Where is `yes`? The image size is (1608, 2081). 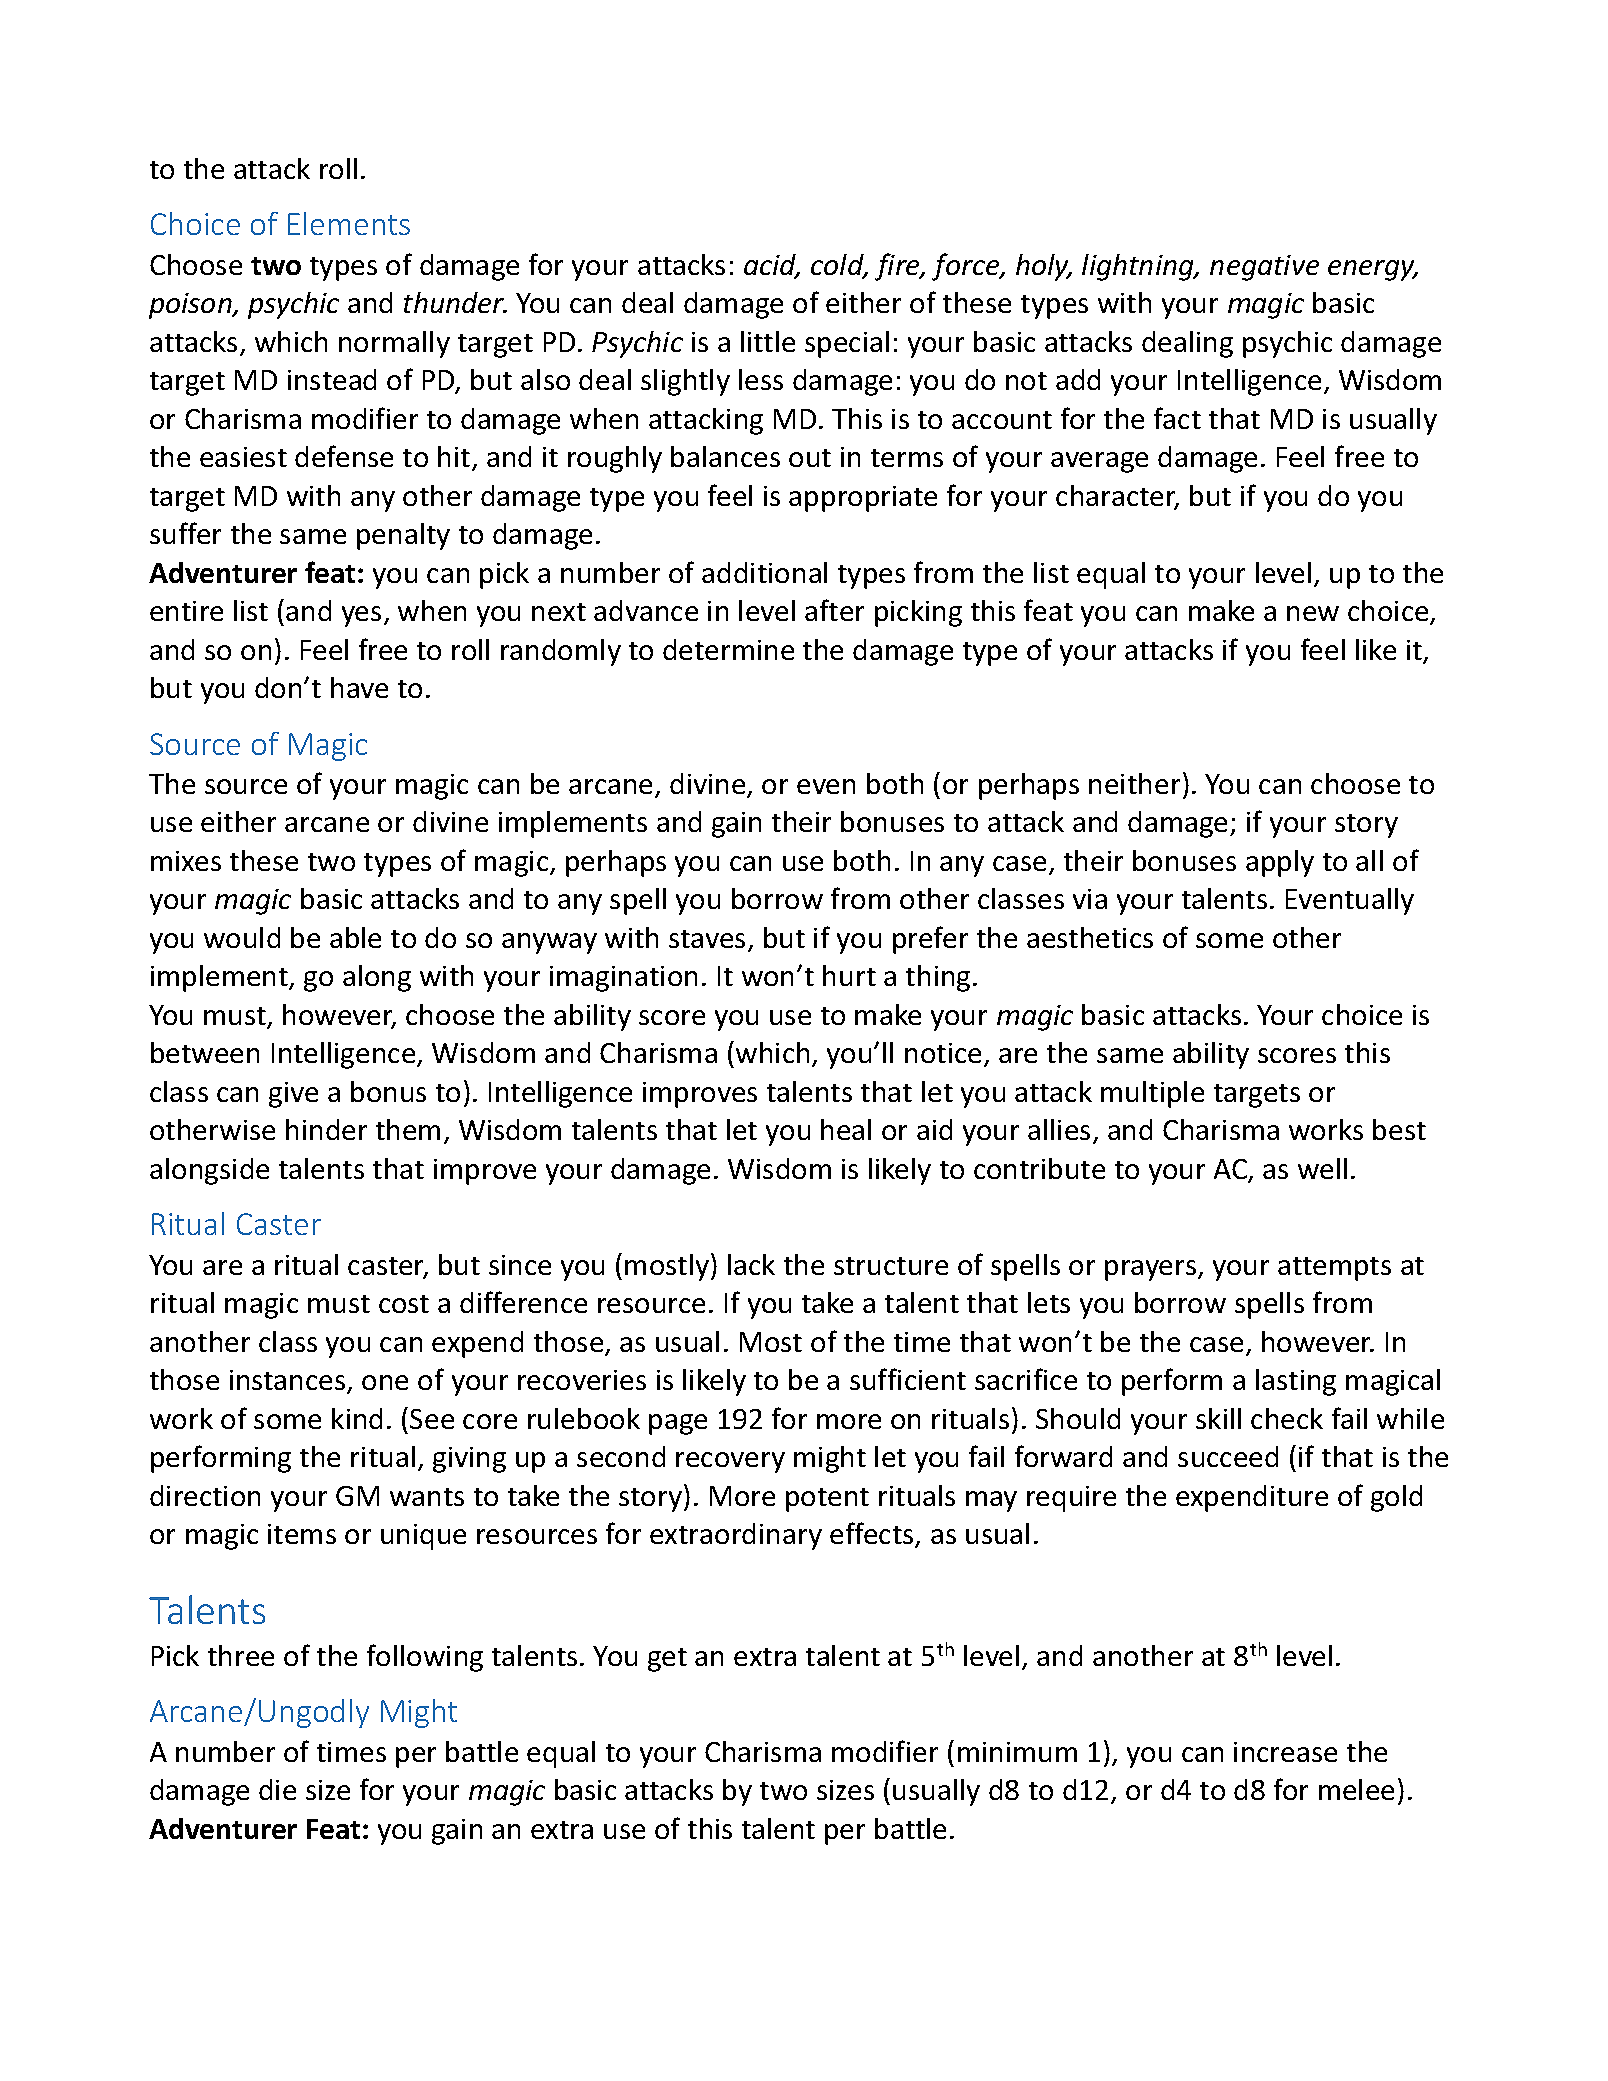 yes is located at coordinates (361, 616).
